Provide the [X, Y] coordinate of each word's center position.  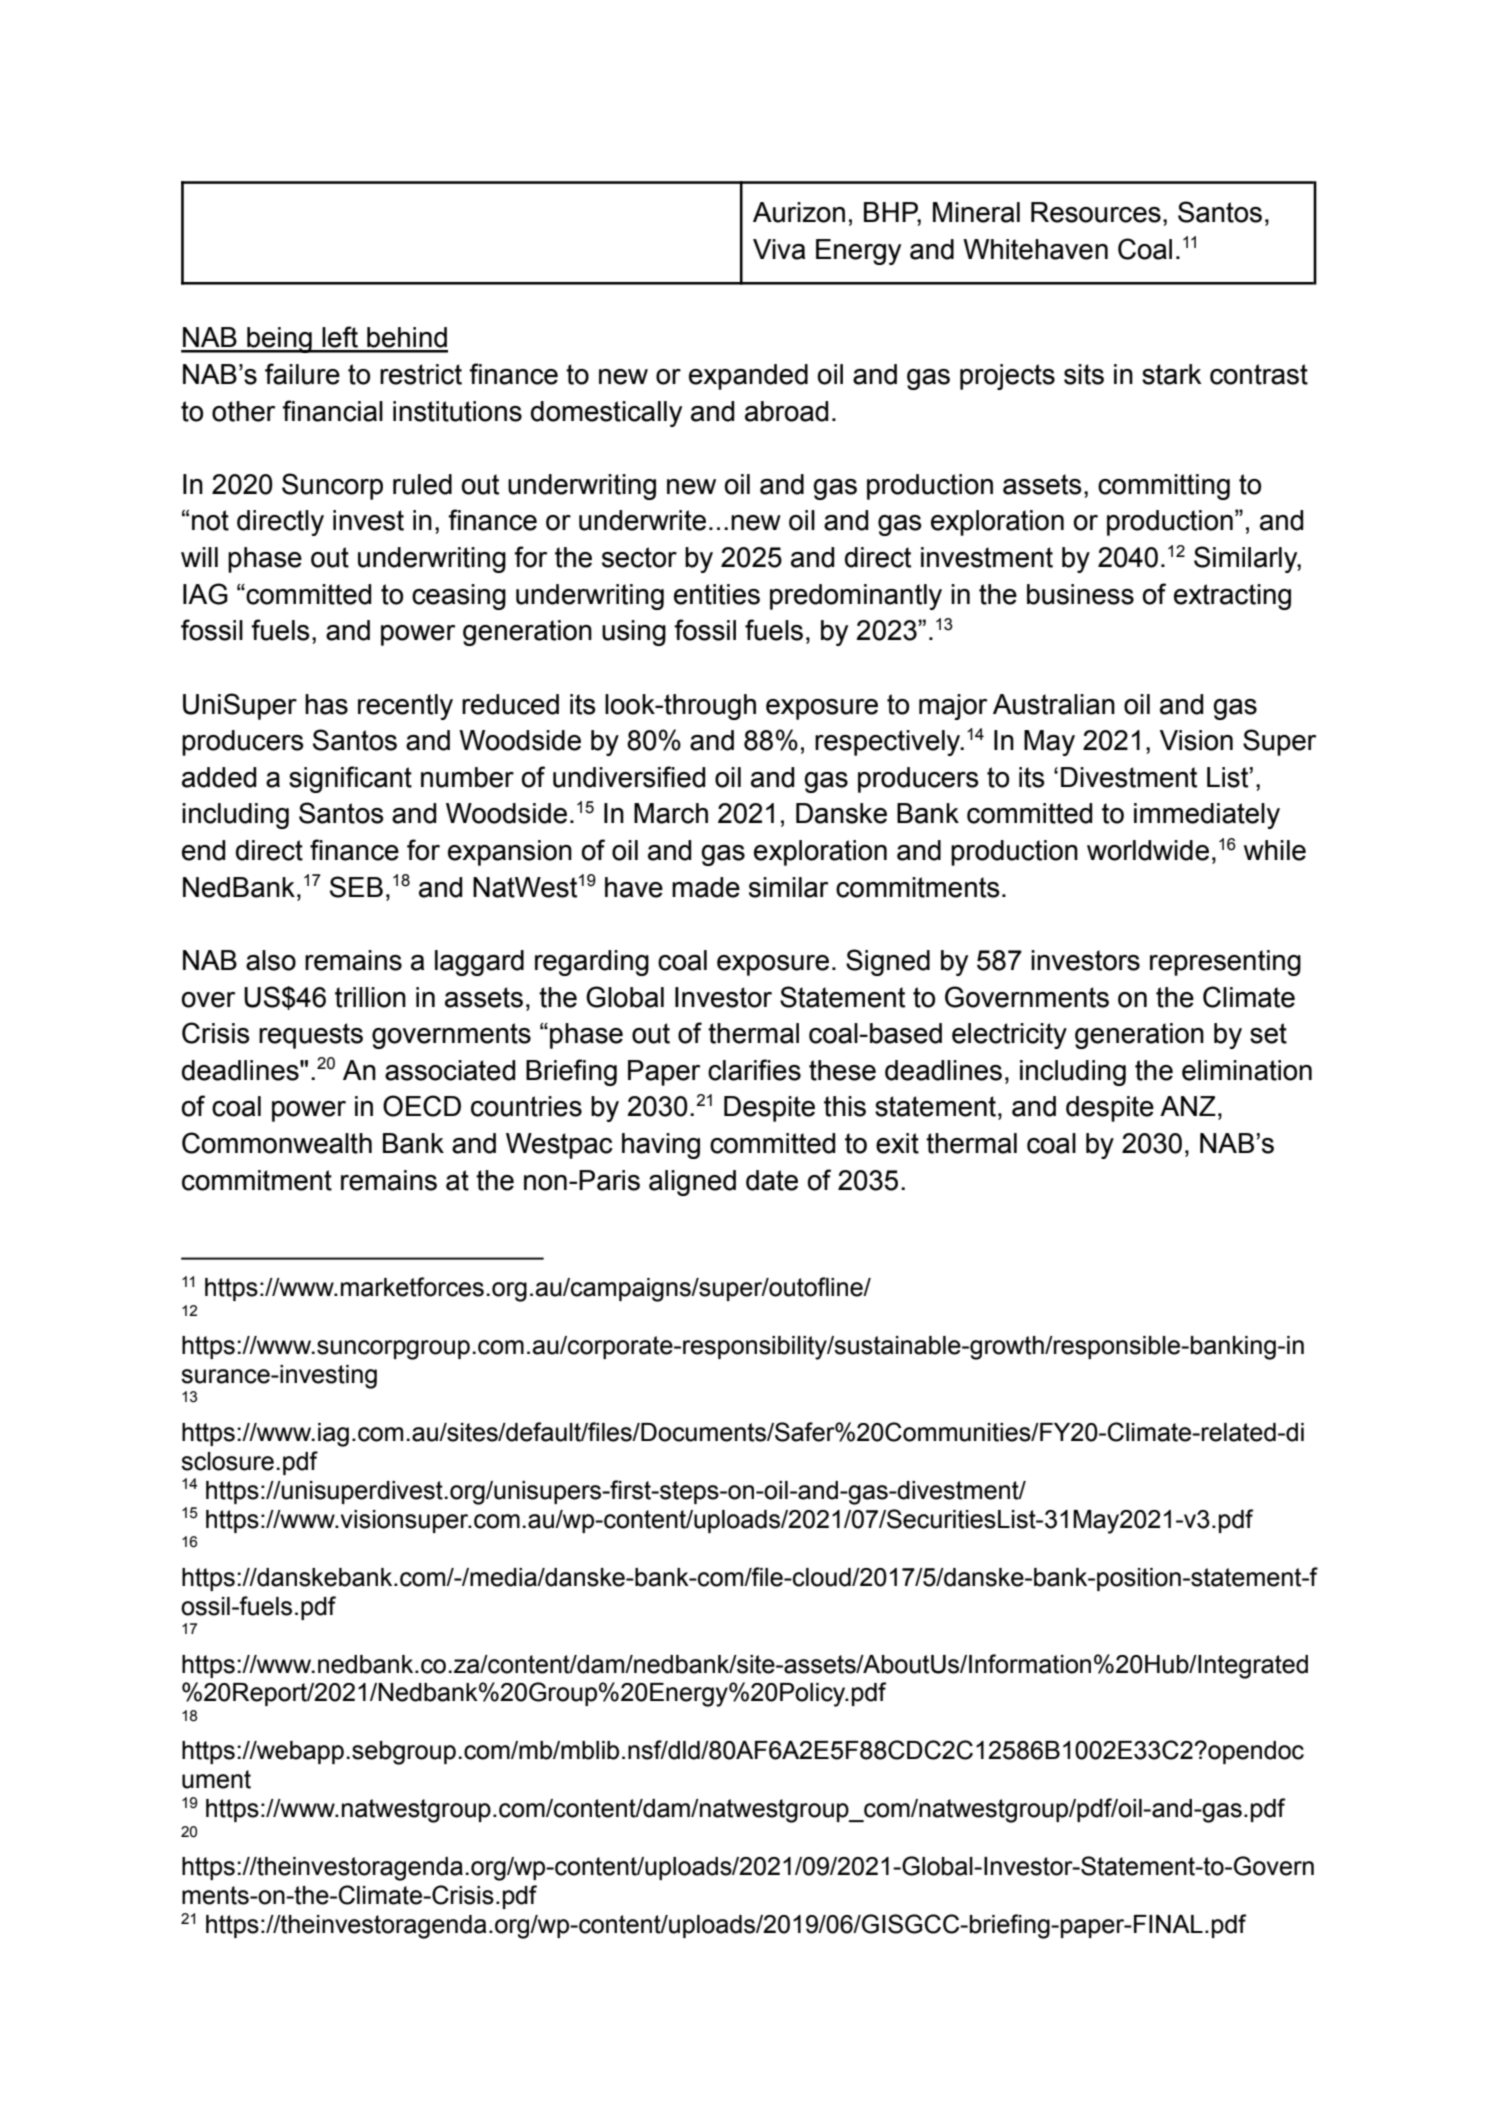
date [772, 1180]
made [706, 887]
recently [405, 707]
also [271, 960]
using [634, 633]
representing [1225, 963]
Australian [1054, 704]
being [279, 340]
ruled [422, 484]
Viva [779, 249]
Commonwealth [277, 1143]
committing [1164, 487]
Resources [1096, 212]
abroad [786, 411]
